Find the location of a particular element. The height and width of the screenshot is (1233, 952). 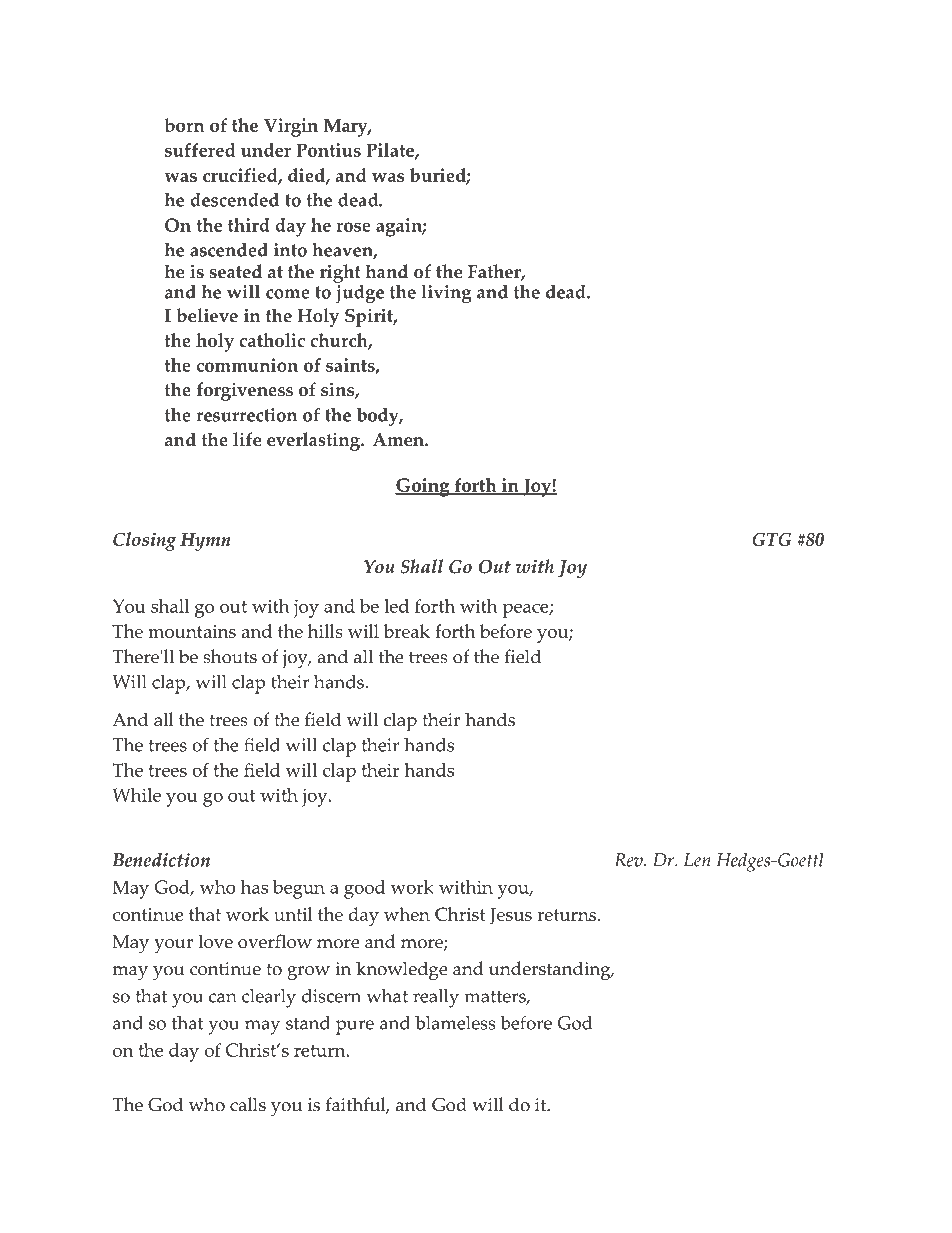

break is located at coordinates (407, 631).
